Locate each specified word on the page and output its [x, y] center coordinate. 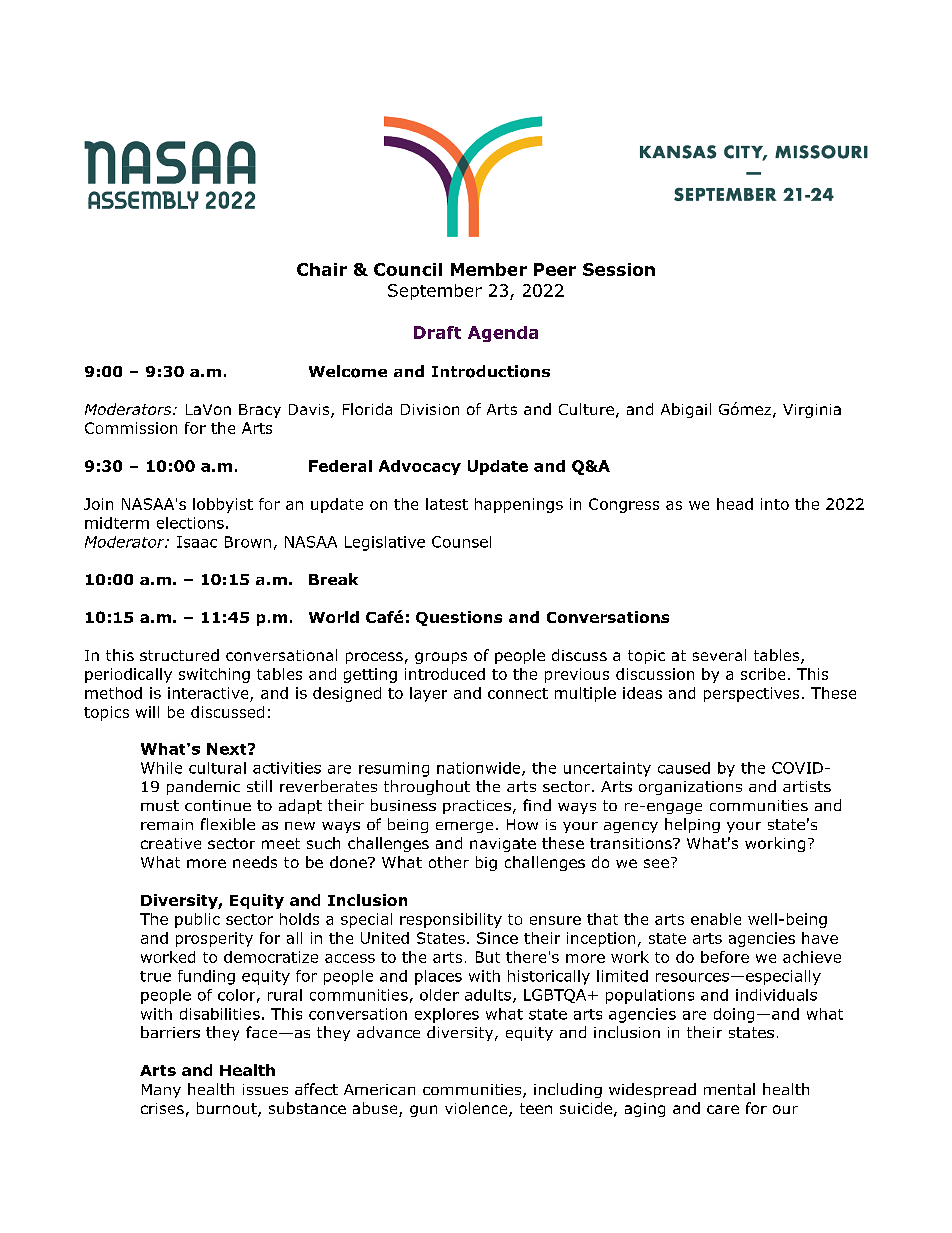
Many [161, 1091]
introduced [445, 674]
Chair [322, 269]
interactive [208, 693]
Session [619, 269]
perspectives [751, 694]
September [435, 292]
